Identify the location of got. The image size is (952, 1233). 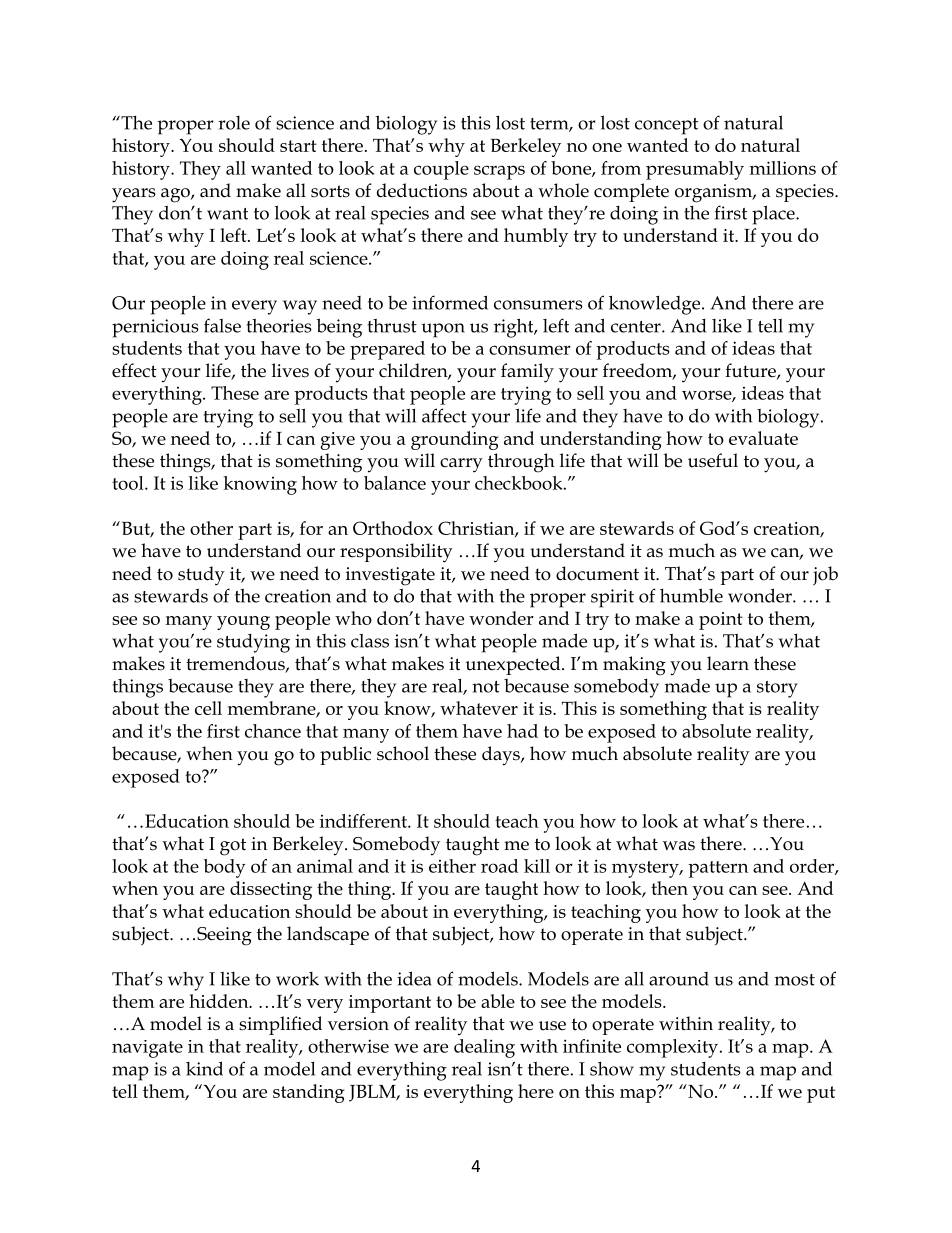
(233, 847).
